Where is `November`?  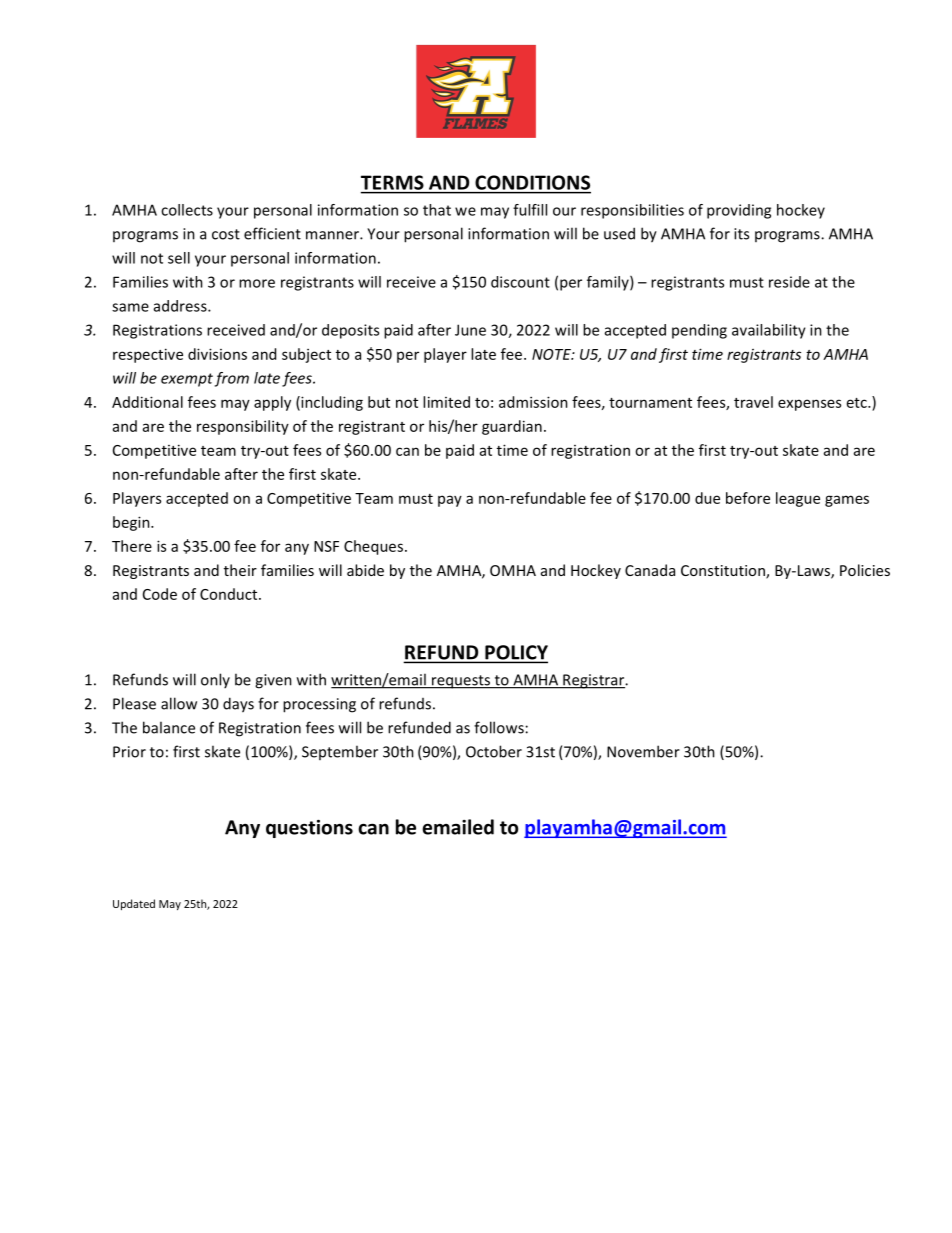
November is located at coordinates (643, 751).
